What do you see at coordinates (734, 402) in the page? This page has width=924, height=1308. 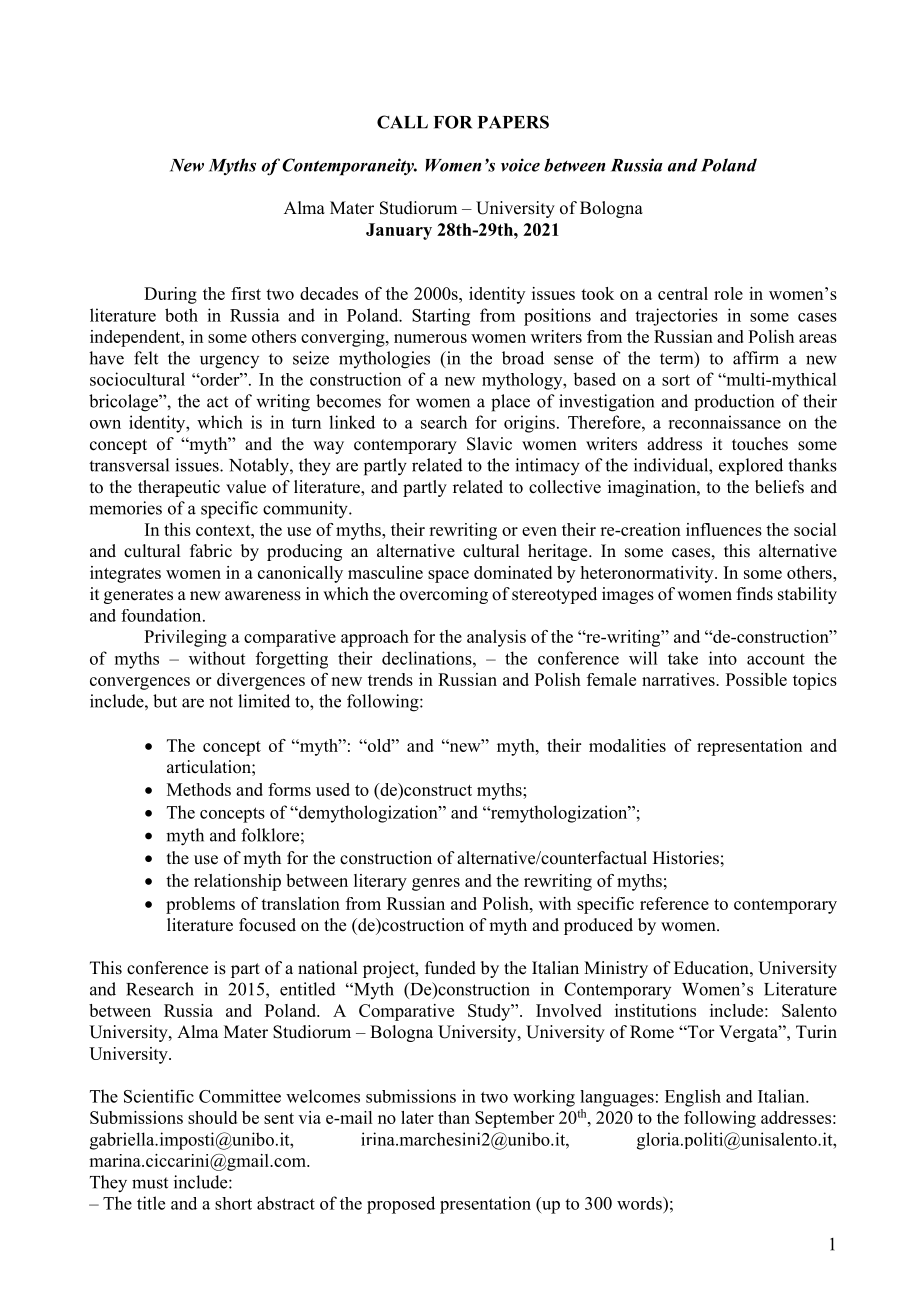 I see `production` at bounding box center [734, 402].
